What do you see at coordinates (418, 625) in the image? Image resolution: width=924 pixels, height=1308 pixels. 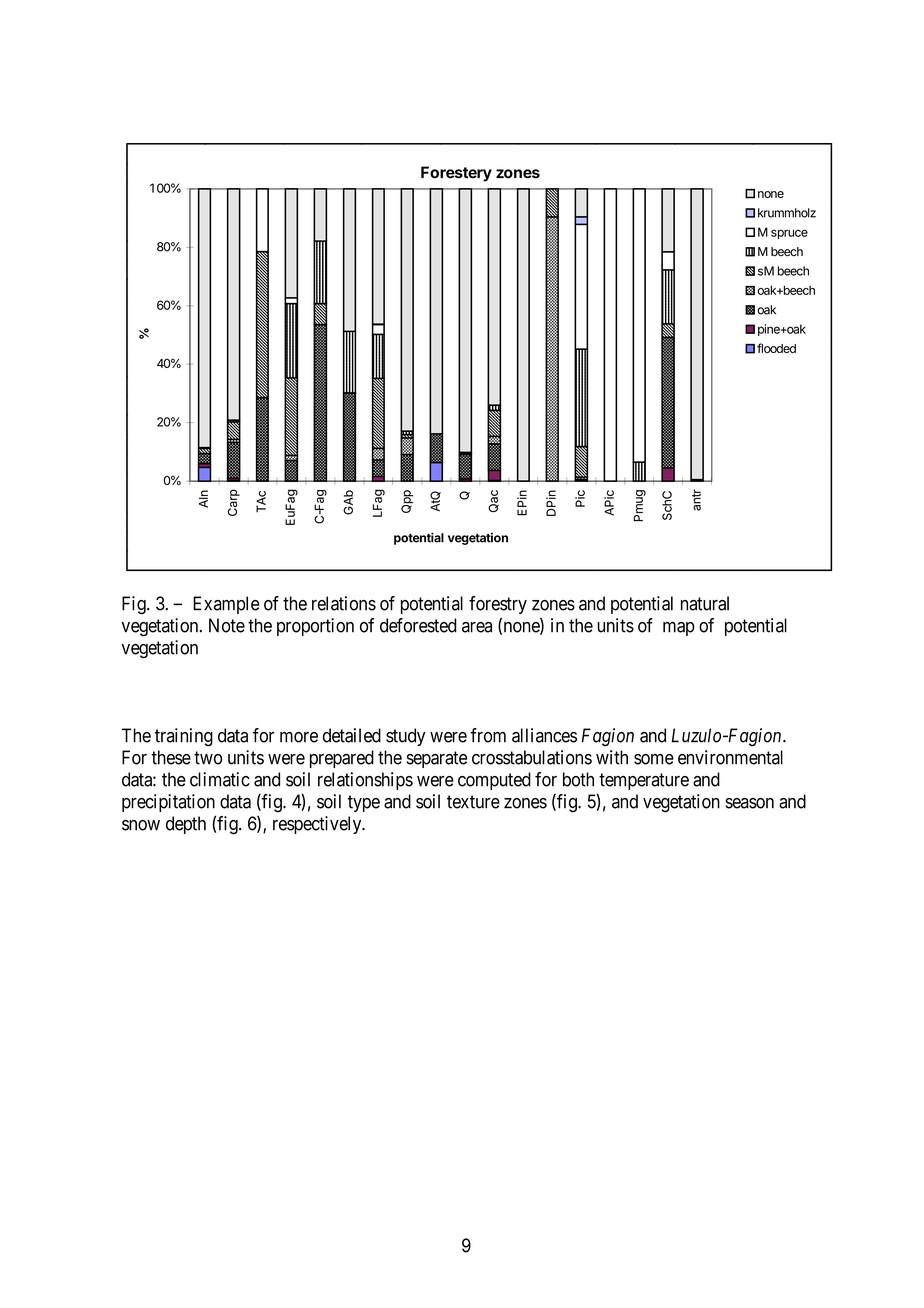 I see `deforested` at bounding box center [418, 625].
